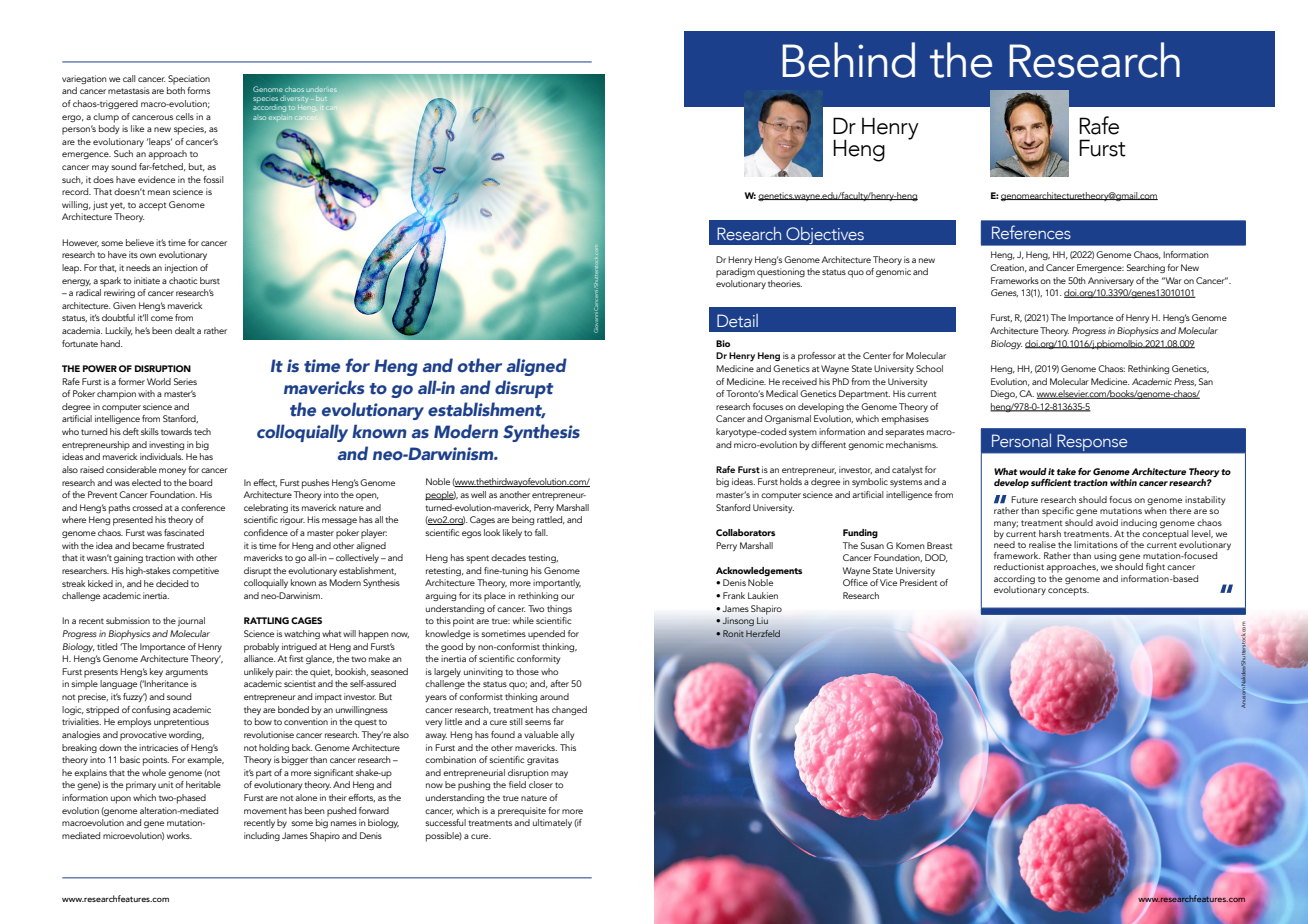  What do you see at coordinates (191, 621) in the image?
I see `journal` at bounding box center [191, 621].
